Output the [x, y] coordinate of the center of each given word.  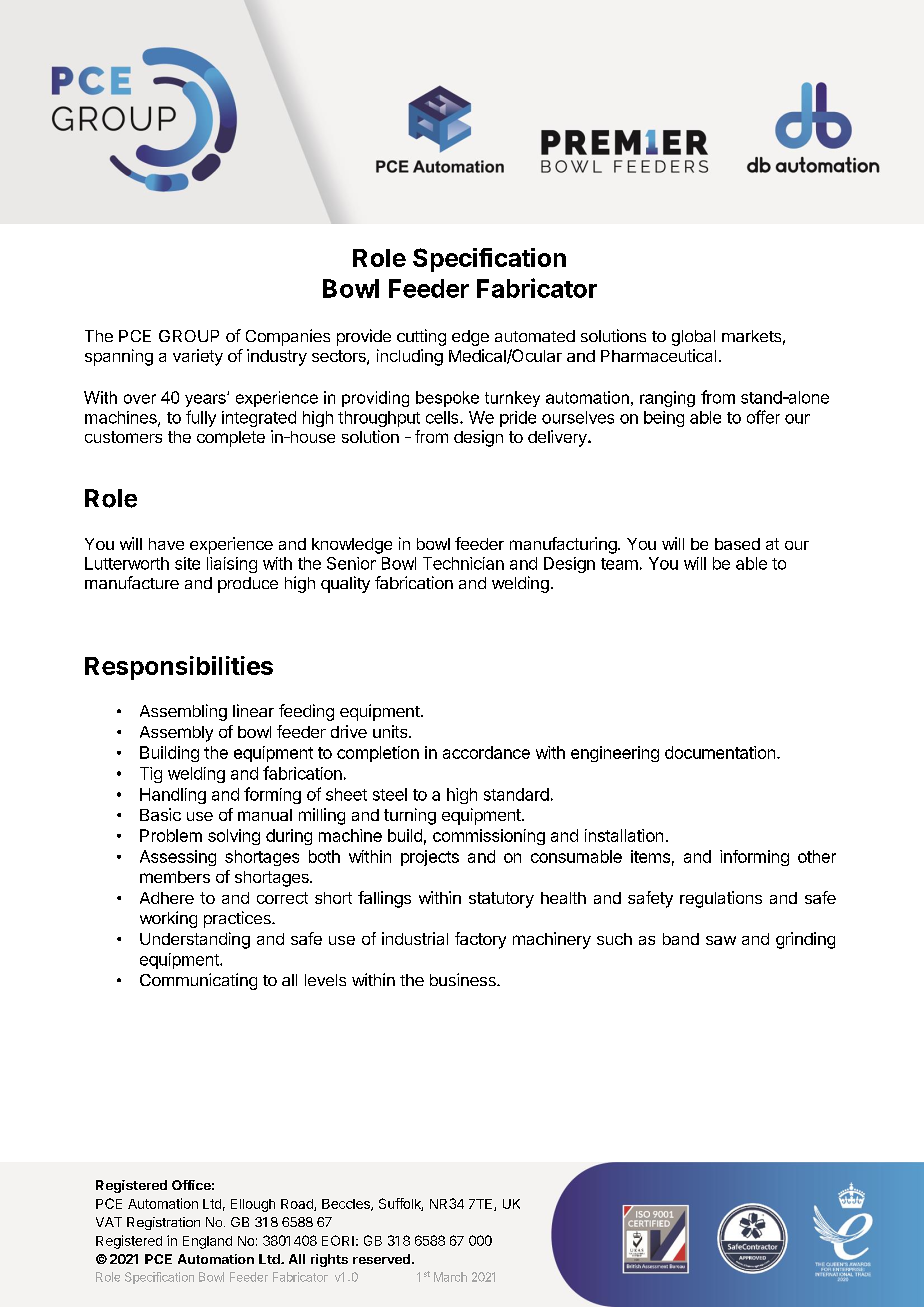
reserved [381, 1259]
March [450, 1277]
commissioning [489, 837]
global [693, 338]
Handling [173, 796]
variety [198, 357]
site [187, 563]
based [737, 544]
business [464, 979]
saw [721, 940]
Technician [463, 563]
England [207, 1242]
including [410, 357]
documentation [721, 752]
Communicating [198, 981]
